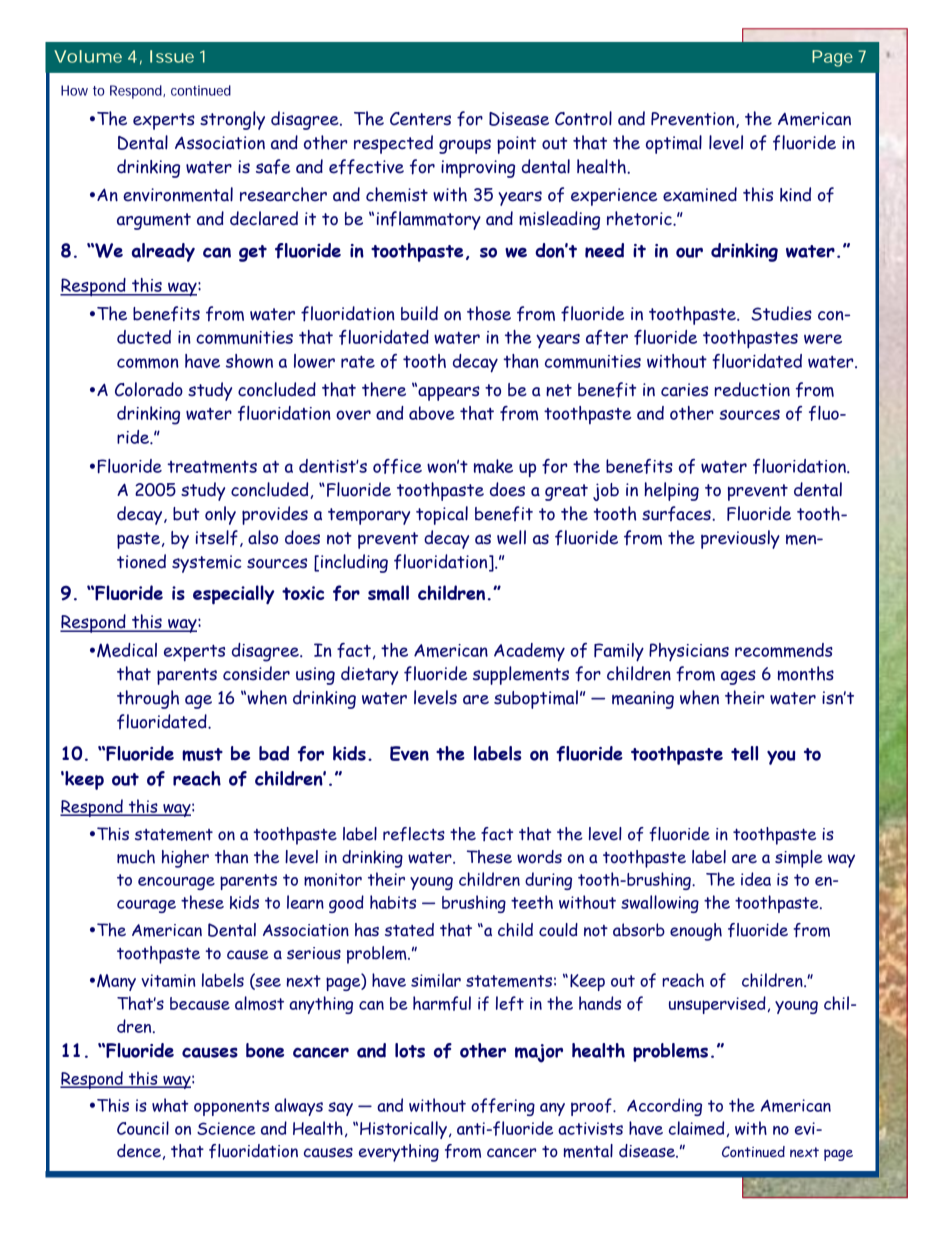 The image size is (952, 1233). Describe the element at coordinates (414, 834) in the image. I see `reflects` at that location.
